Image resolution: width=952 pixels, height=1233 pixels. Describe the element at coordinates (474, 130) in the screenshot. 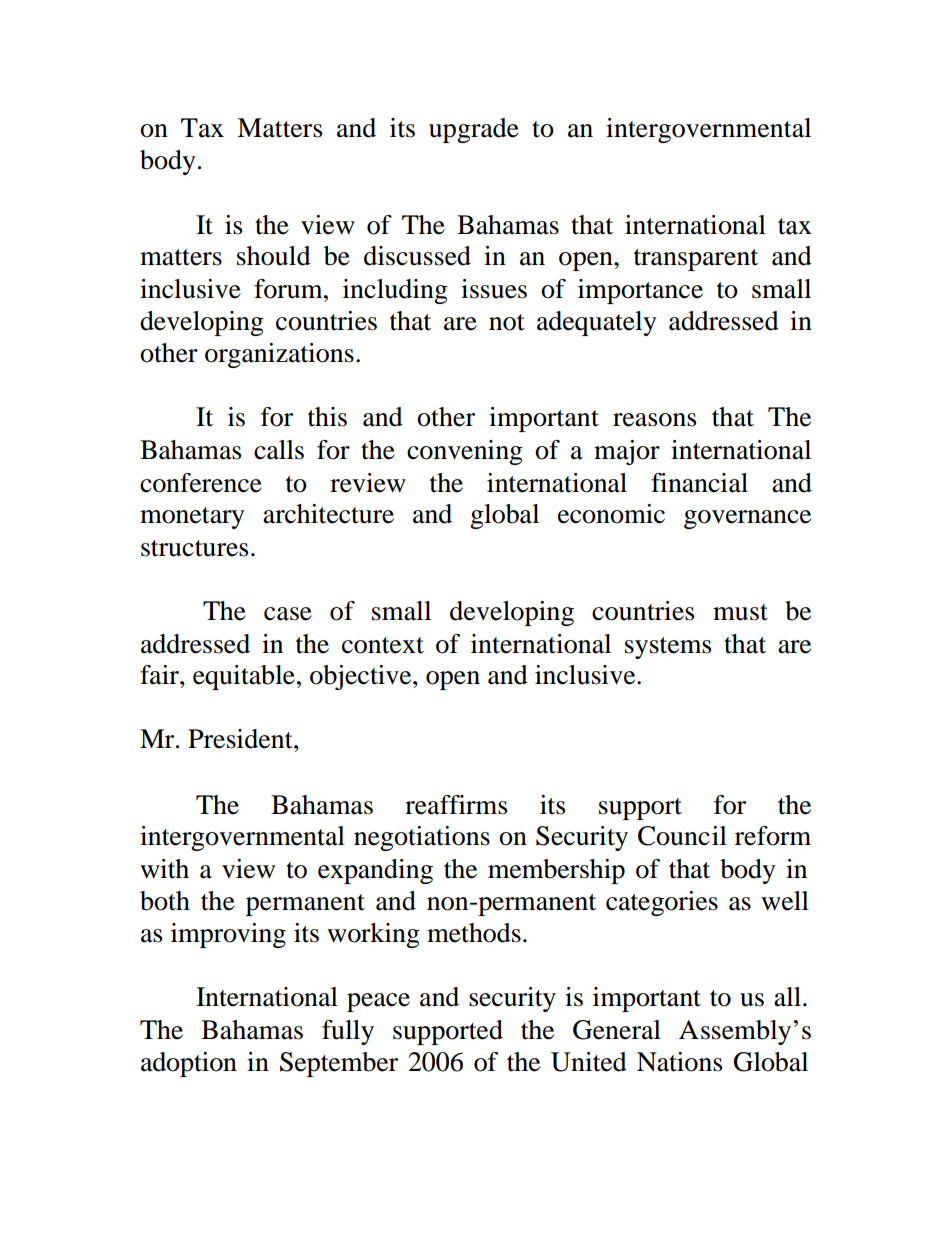

I see `upgrade` at that location.
